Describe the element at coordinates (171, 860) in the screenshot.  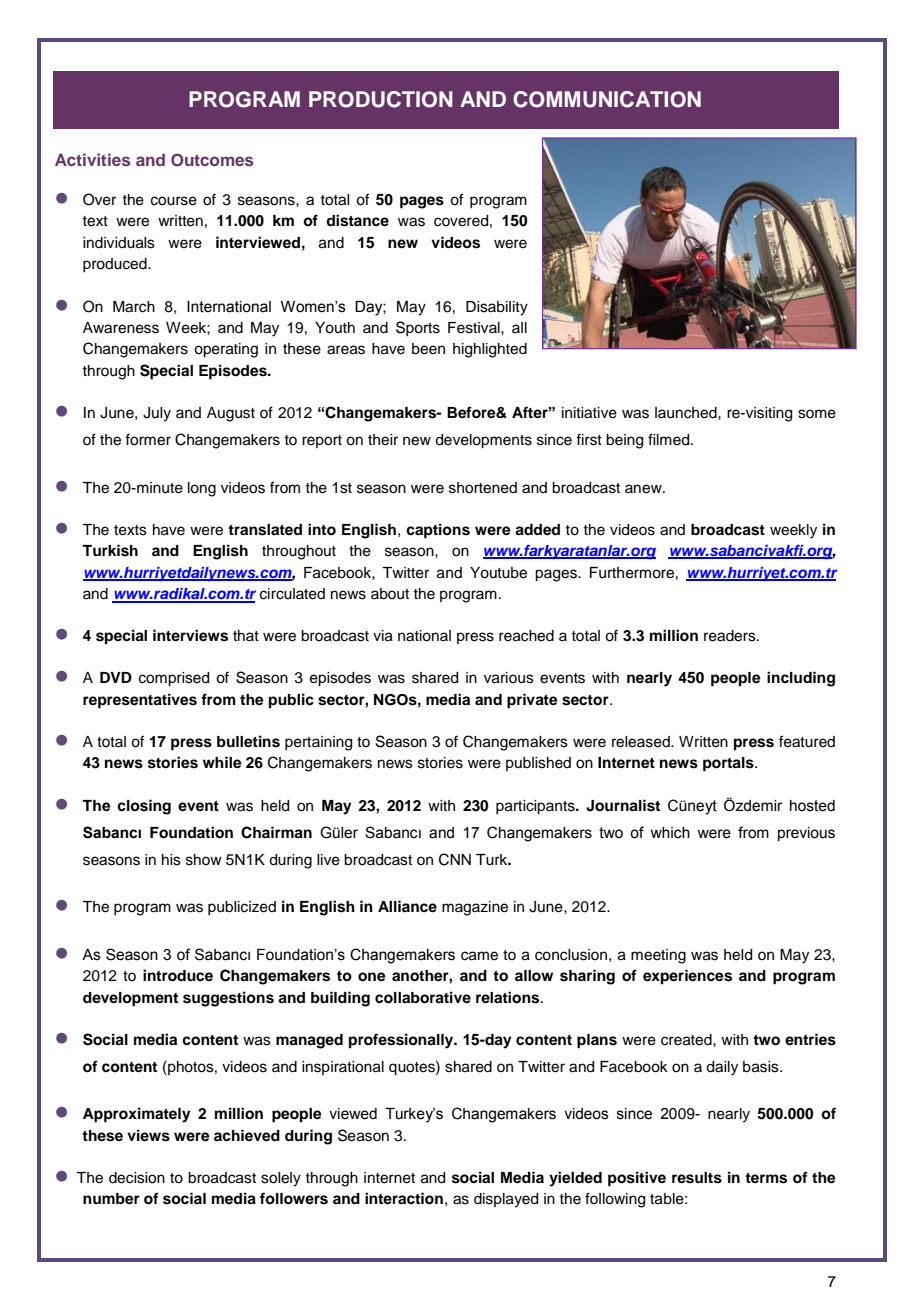
I see `his` at that location.
